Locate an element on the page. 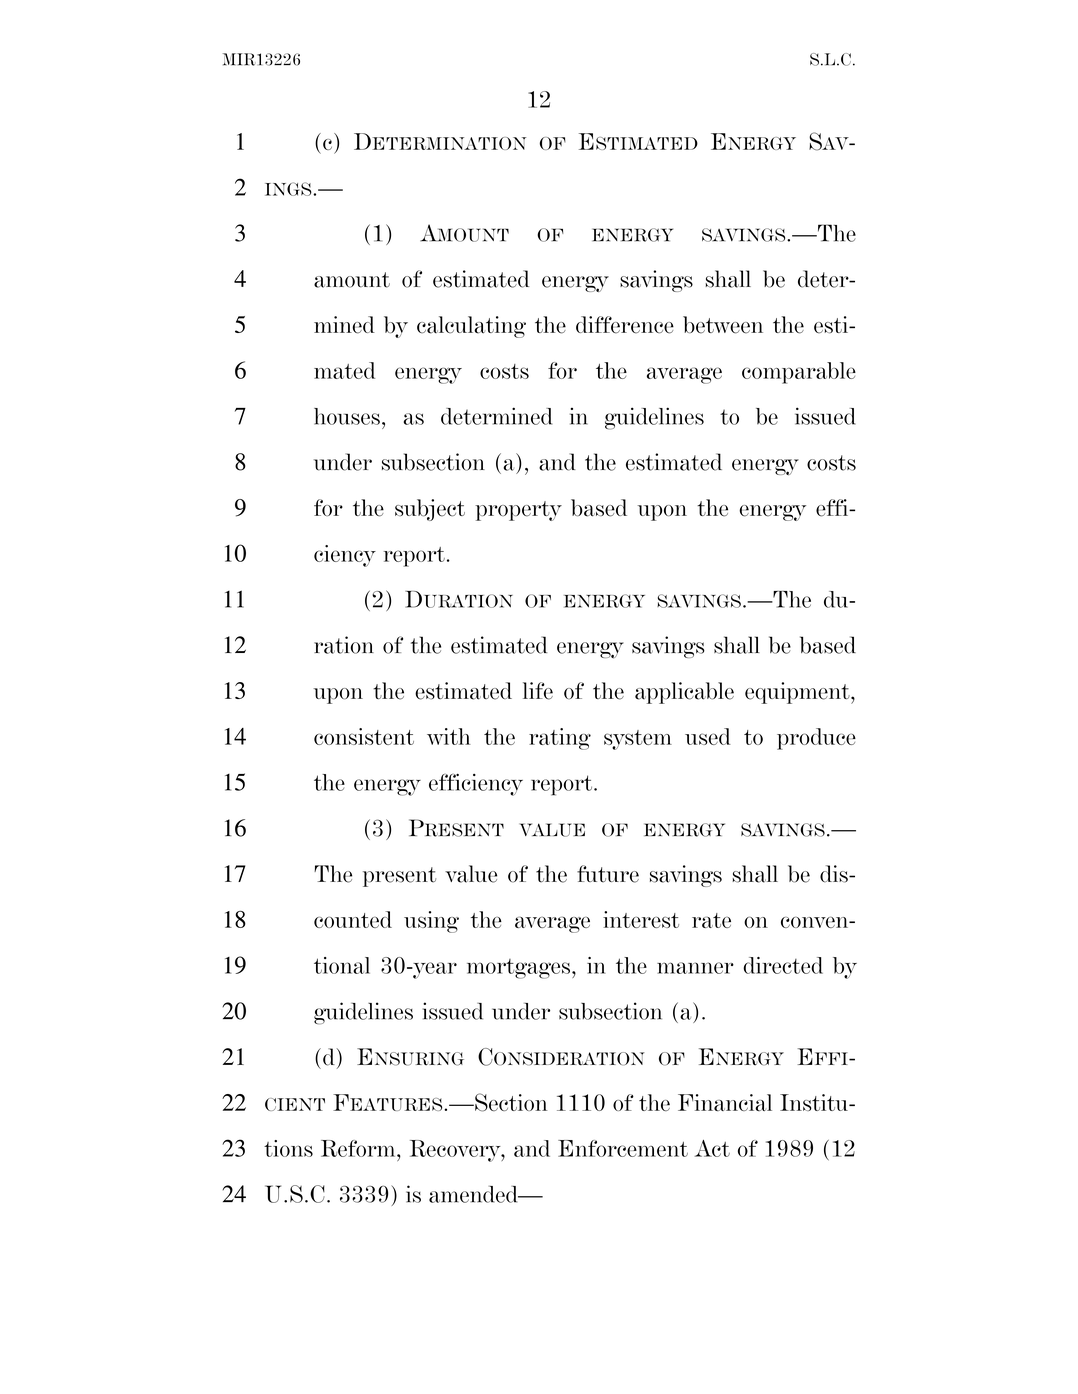 The height and width of the document is (1394, 1078). consistent is located at coordinates (364, 736).
